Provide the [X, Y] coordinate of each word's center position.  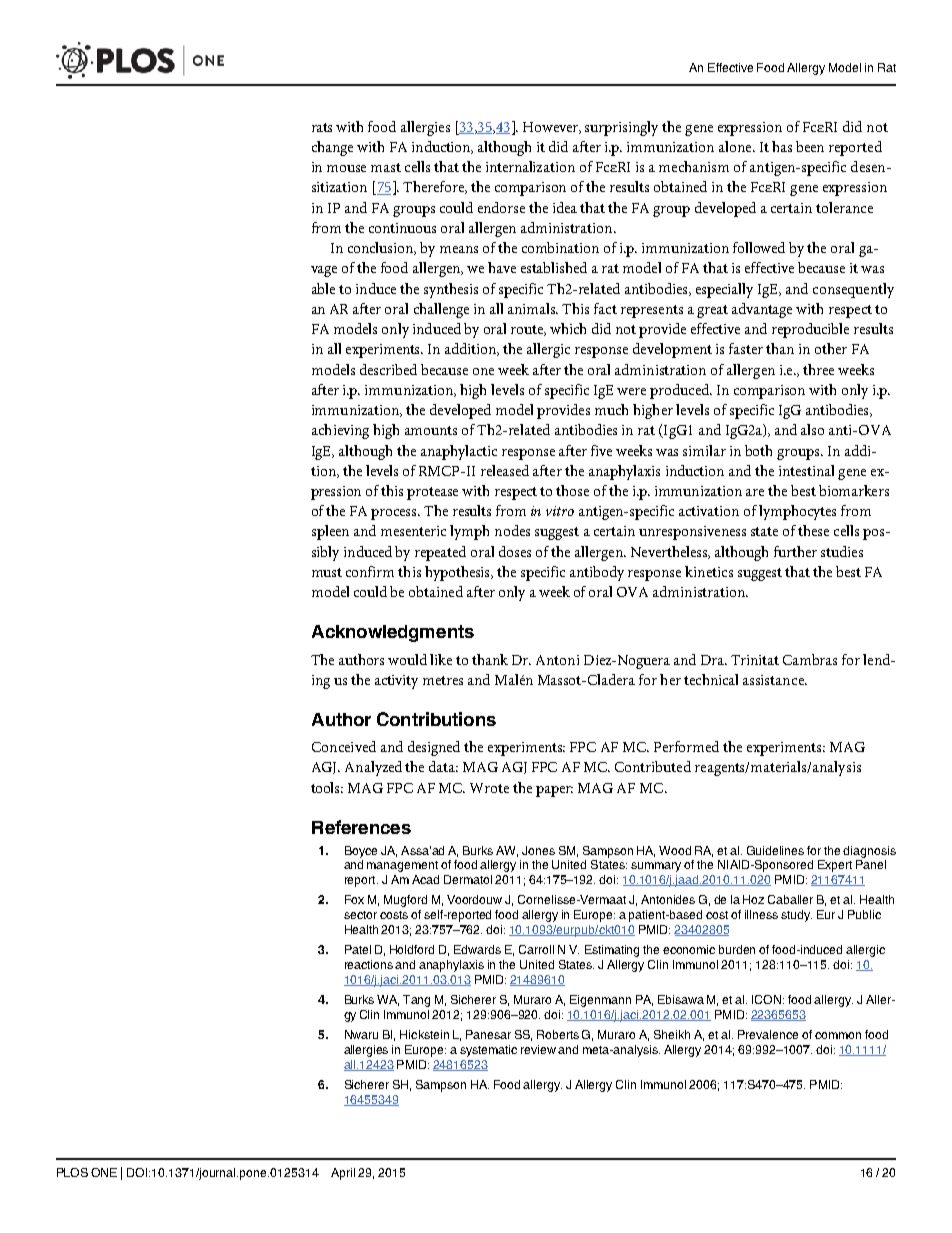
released [505, 470]
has [782, 146]
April [343, 1174]
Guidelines [775, 850]
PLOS [72, 1172]
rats [322, 127]
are [755, 492]
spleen [330, 532]
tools [327, 787]
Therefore [435, 187]
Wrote [489, 788]
